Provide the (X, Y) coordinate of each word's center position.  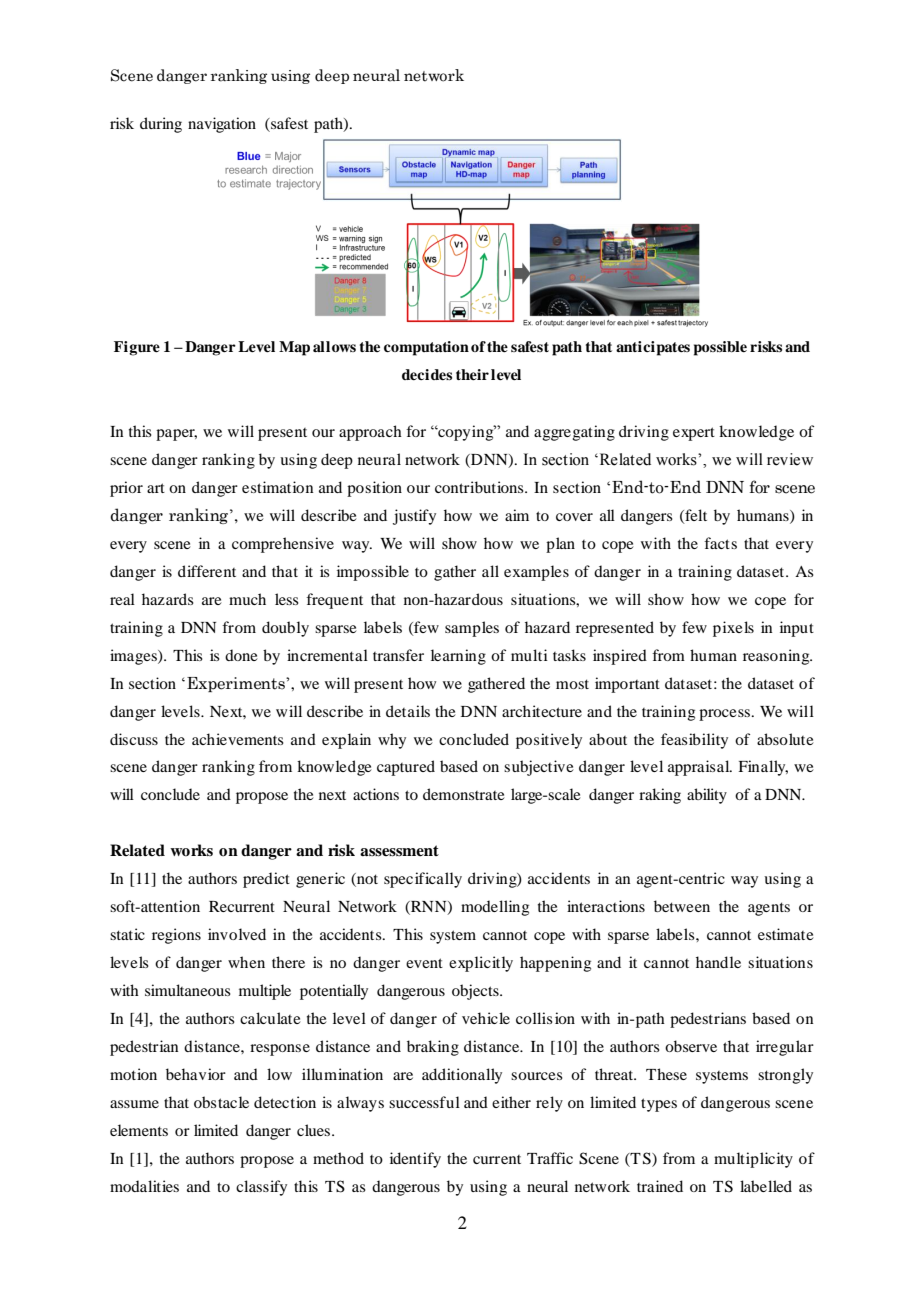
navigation (222, 125)
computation (426, 348)
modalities (144, 1186)
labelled (766, 1186)
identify (415, 1160)
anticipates (653, 348)
